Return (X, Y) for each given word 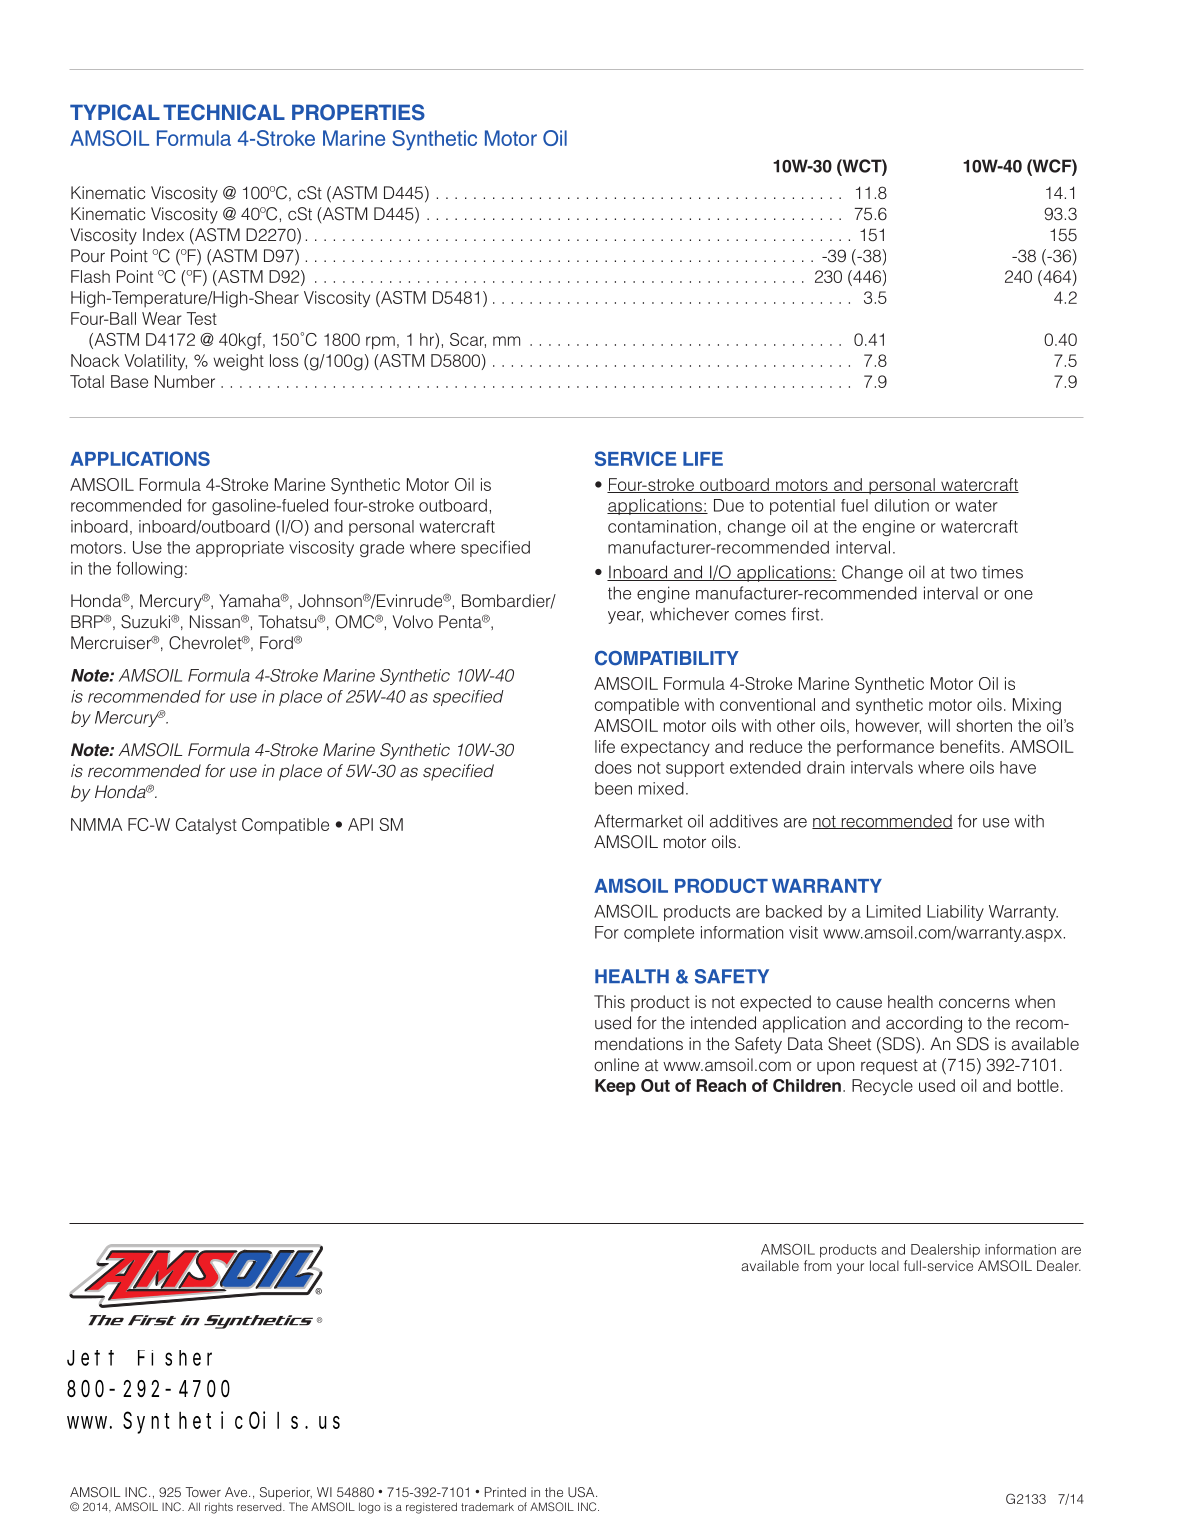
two (963, 573)
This (609, 1001)
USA (582, 1492)
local (884, 1265)
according (924, 1024)
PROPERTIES (358, 112)
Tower (203, 1492)
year (625, 617)
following (149, 569)
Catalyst (206, 826)
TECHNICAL (224, 112)
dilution (902, 505)
